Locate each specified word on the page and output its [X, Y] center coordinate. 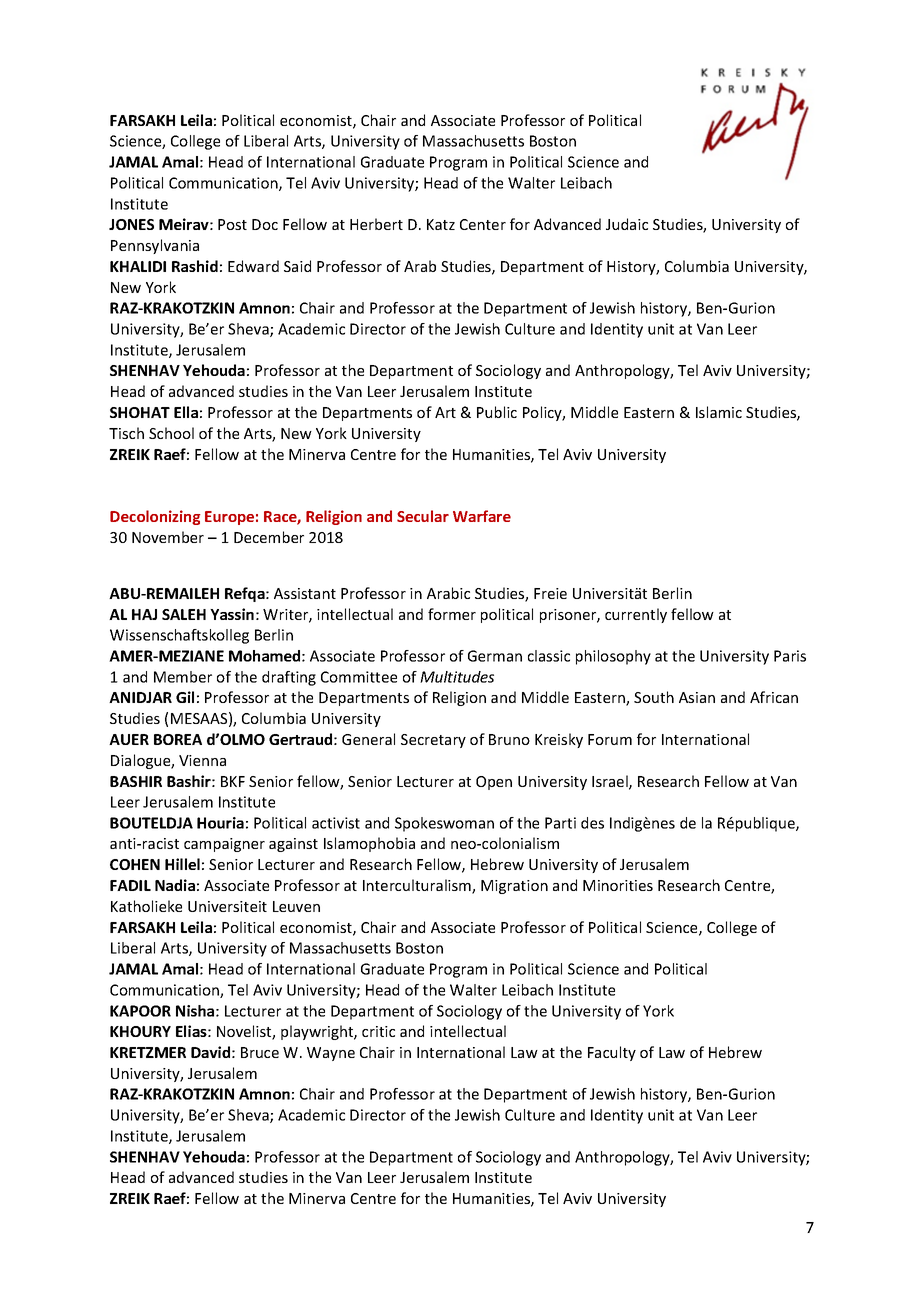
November [168, 537]
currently [636, 615]
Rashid [195, 266]
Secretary [433, 741]
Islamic [719, 412]
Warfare [482, 516]
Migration [514, 887]
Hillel [182, 864]
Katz [441, 224]
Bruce [260, 1052]
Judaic [627, 224]
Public [497, 412]
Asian [697, 697]
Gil [185, 697]
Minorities [618, 885]
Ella [186, 412]
